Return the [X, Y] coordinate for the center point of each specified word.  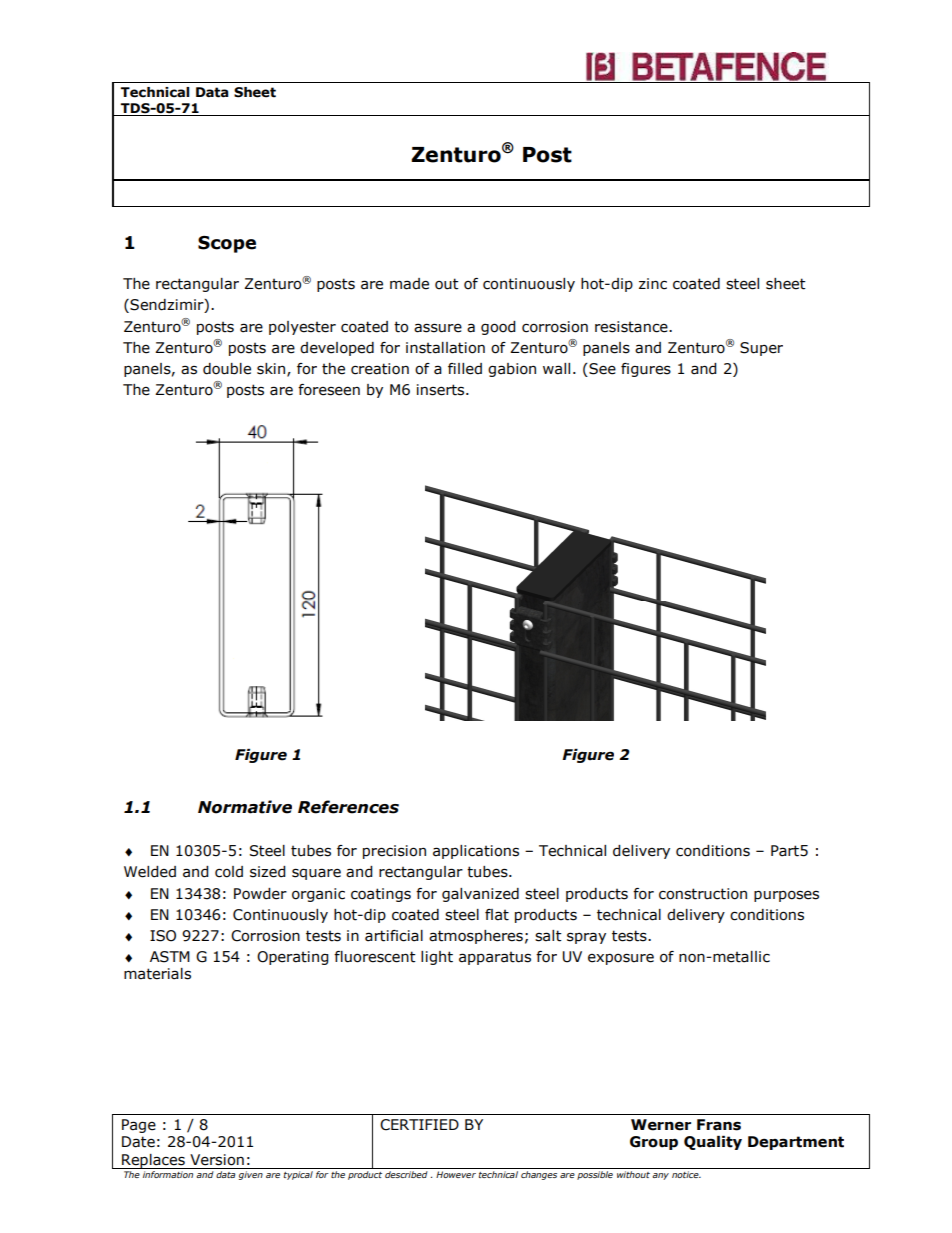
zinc [653, 284]
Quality [713, 1143]
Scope [227, 244]
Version [217, 1160]
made [409, 284]
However [456, 1174]
